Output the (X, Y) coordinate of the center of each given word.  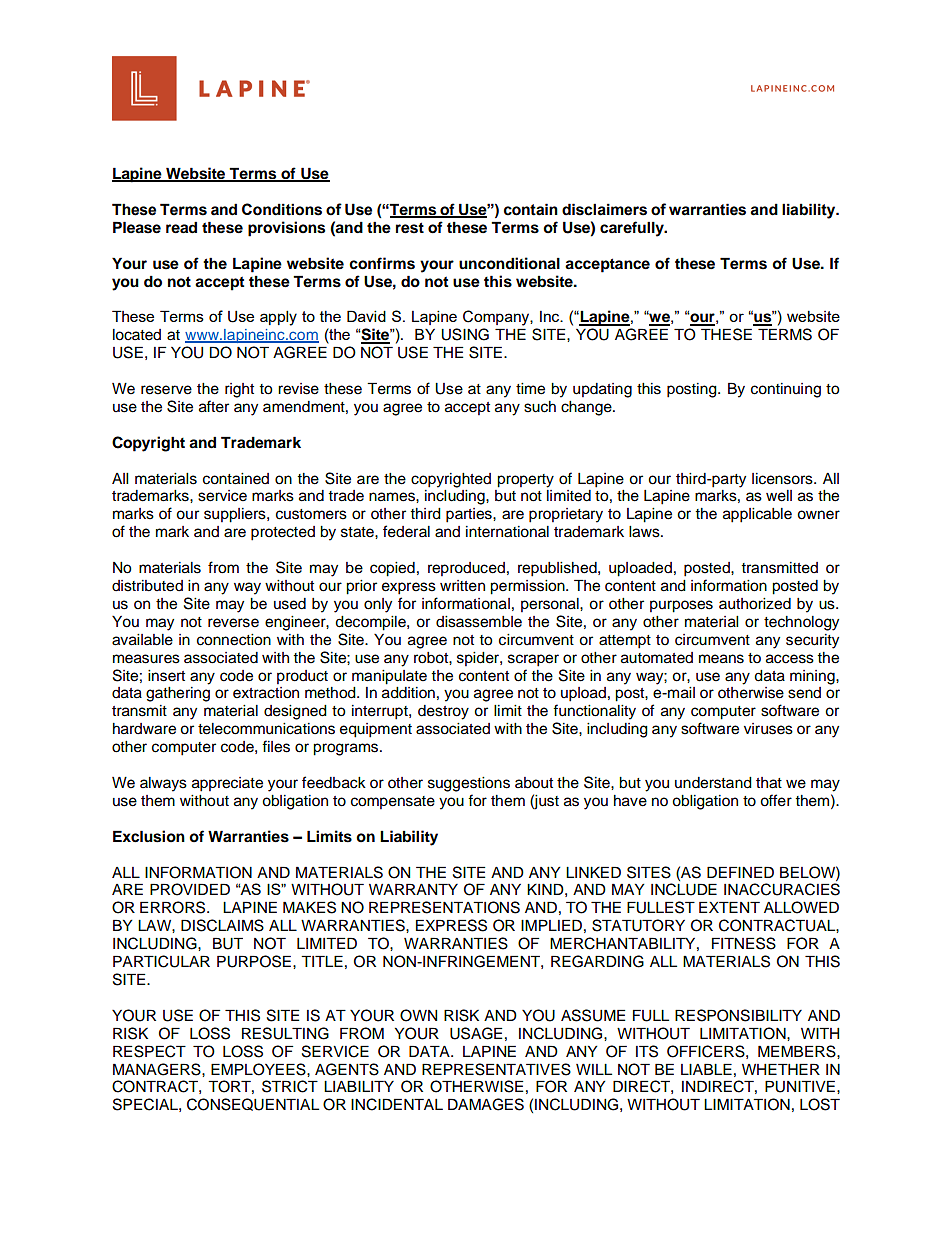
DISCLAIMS (222, 925)
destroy (443, 712)
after (214, 406)
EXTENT (729, 907)
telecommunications (266, 729)
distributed (147, 586)
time (530, 389)
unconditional (509, 263)
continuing (786, 390)
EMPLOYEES (259, 1069)
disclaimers (604, 209)
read (181, 227)
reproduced (466, 569)
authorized (755, 604)
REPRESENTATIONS (444, 907)
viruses (768, 729)
